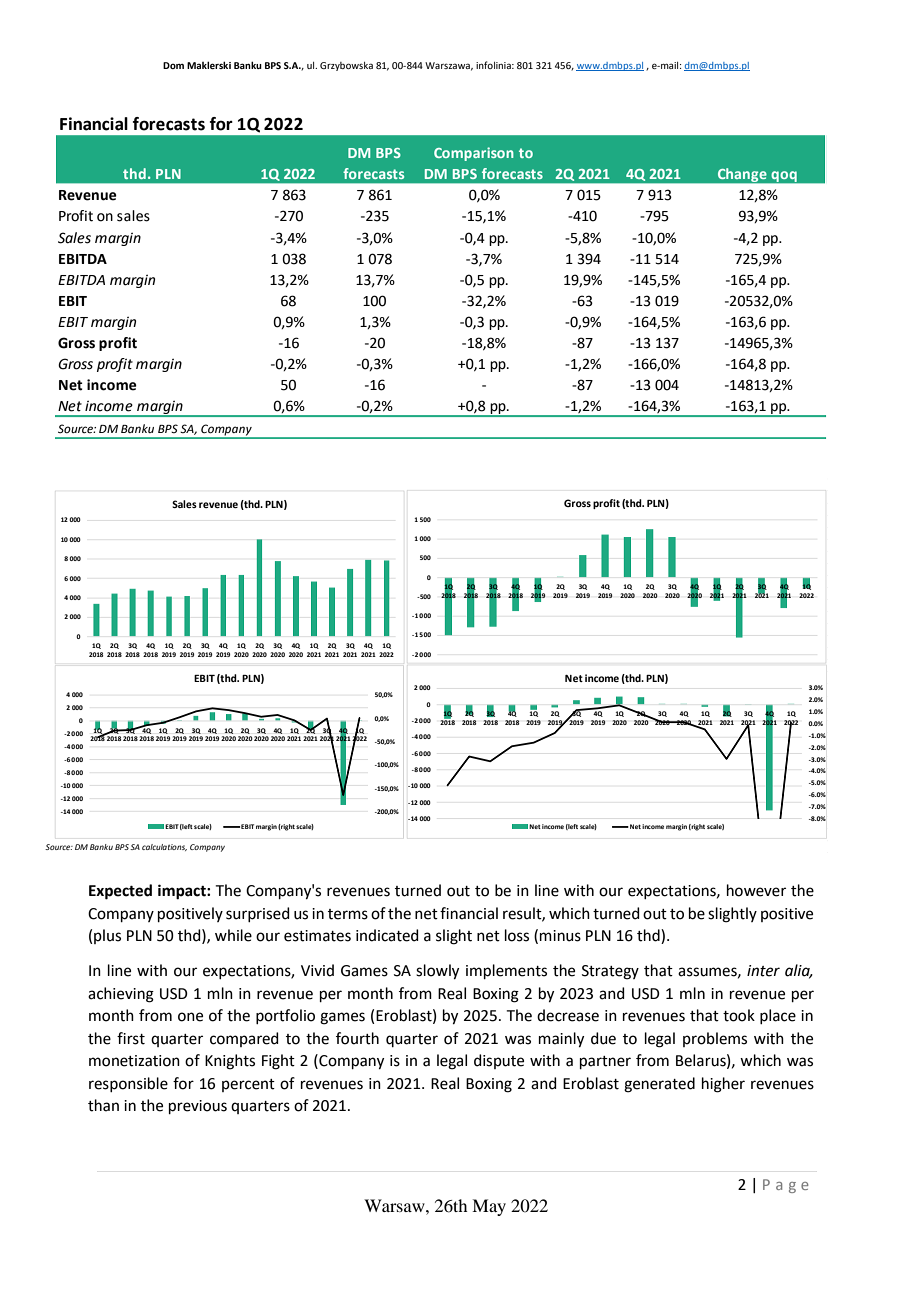 The height and width of the page is (1308, 924). I want to click on minus, so click(560, 936).
